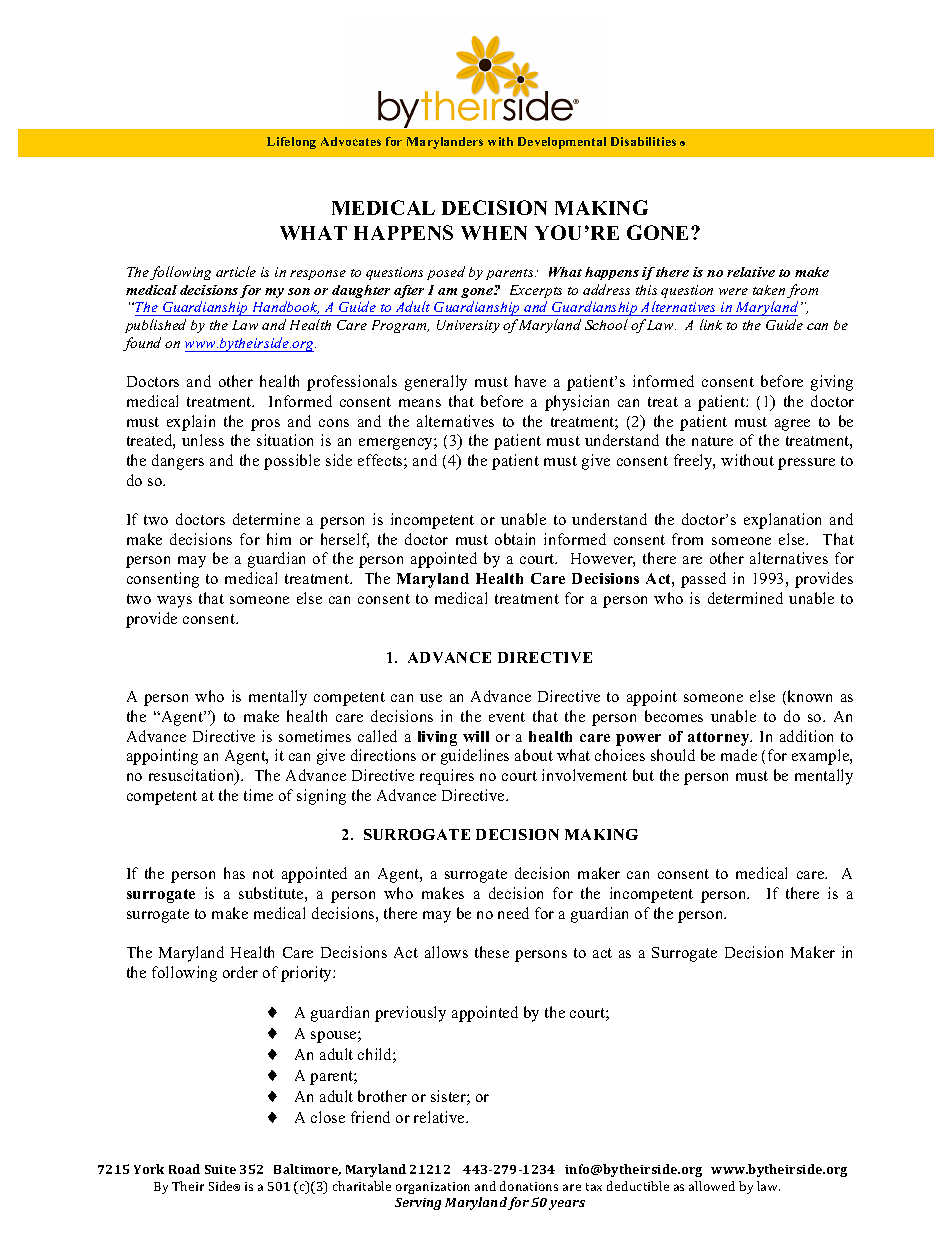 The width and height of the image is (952, 1233). What do you see at coordinates (792, 425) in the image?
I see `agree` at bounding box center [792, 425].
